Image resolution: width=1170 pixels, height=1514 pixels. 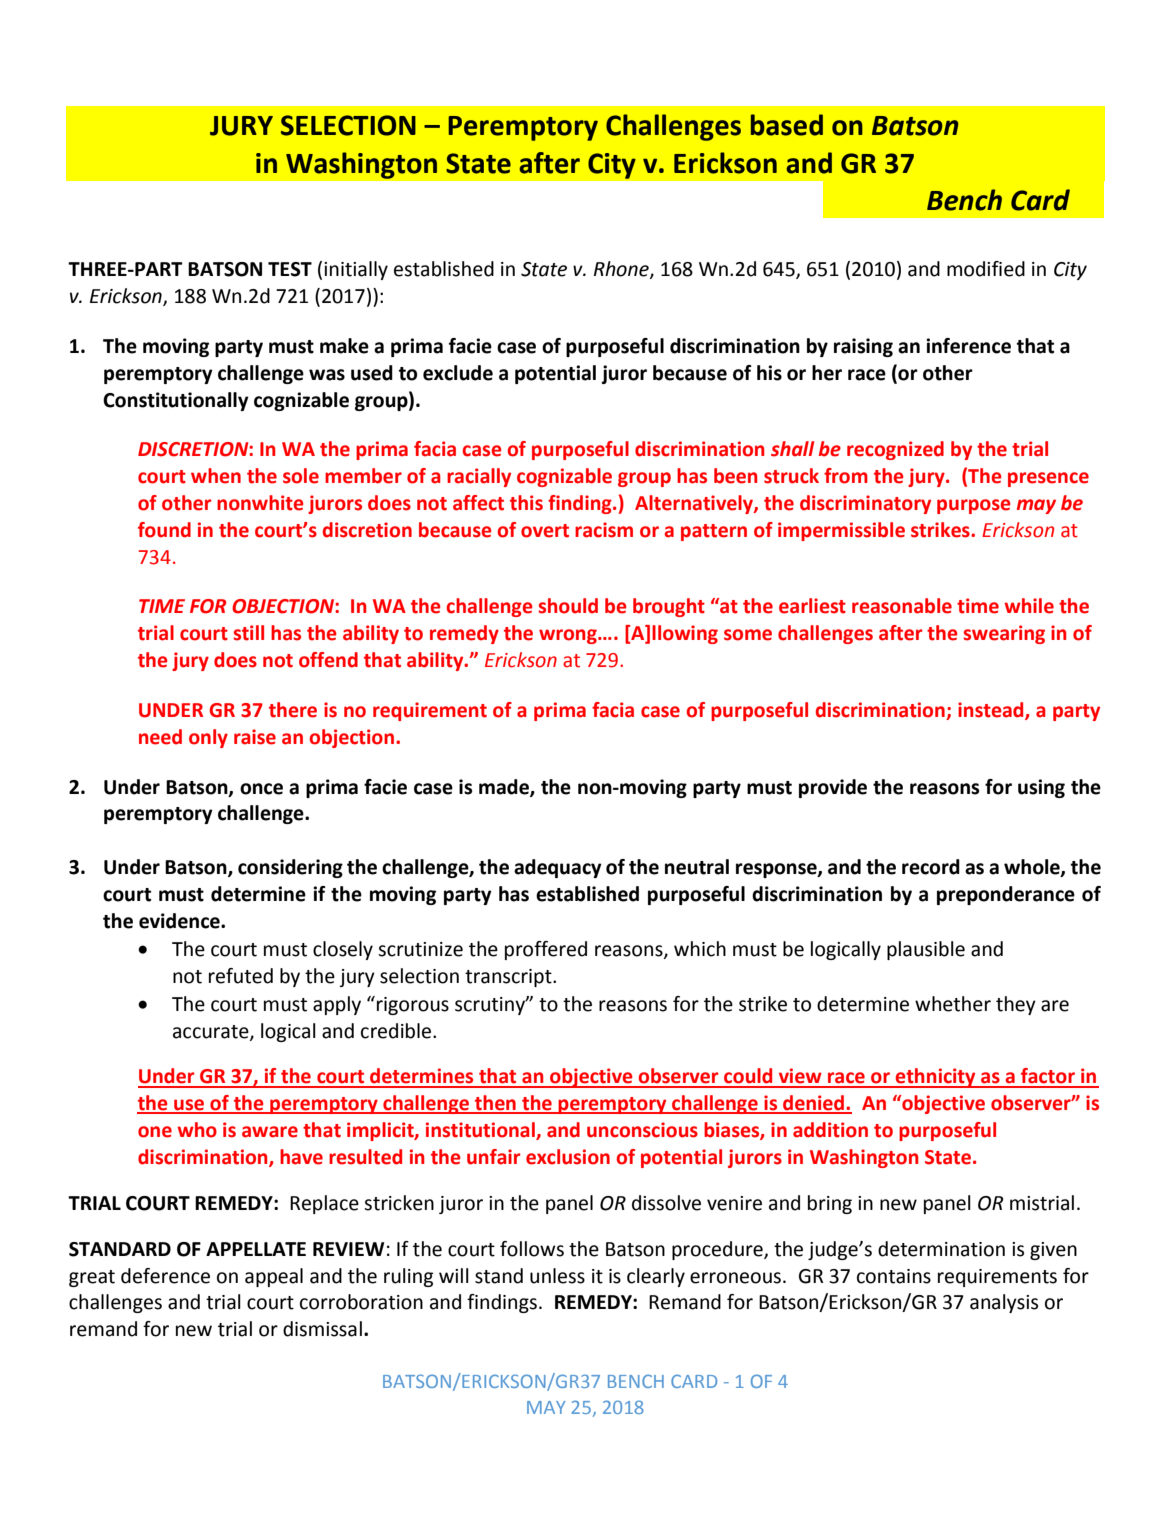 I want to click on deference, so click(x=165, y=1276).
